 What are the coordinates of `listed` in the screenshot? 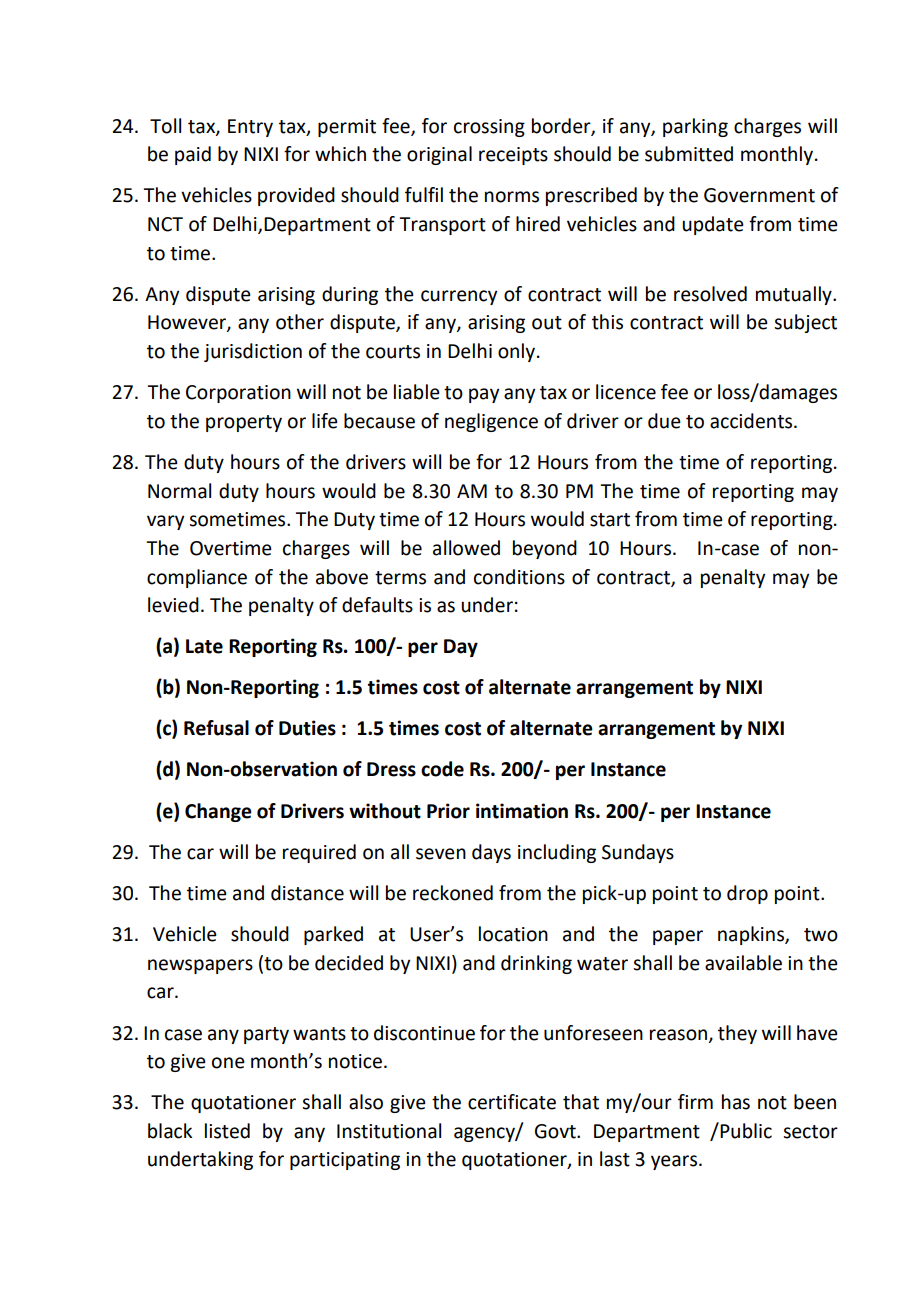 It's located at (227, 1131).
